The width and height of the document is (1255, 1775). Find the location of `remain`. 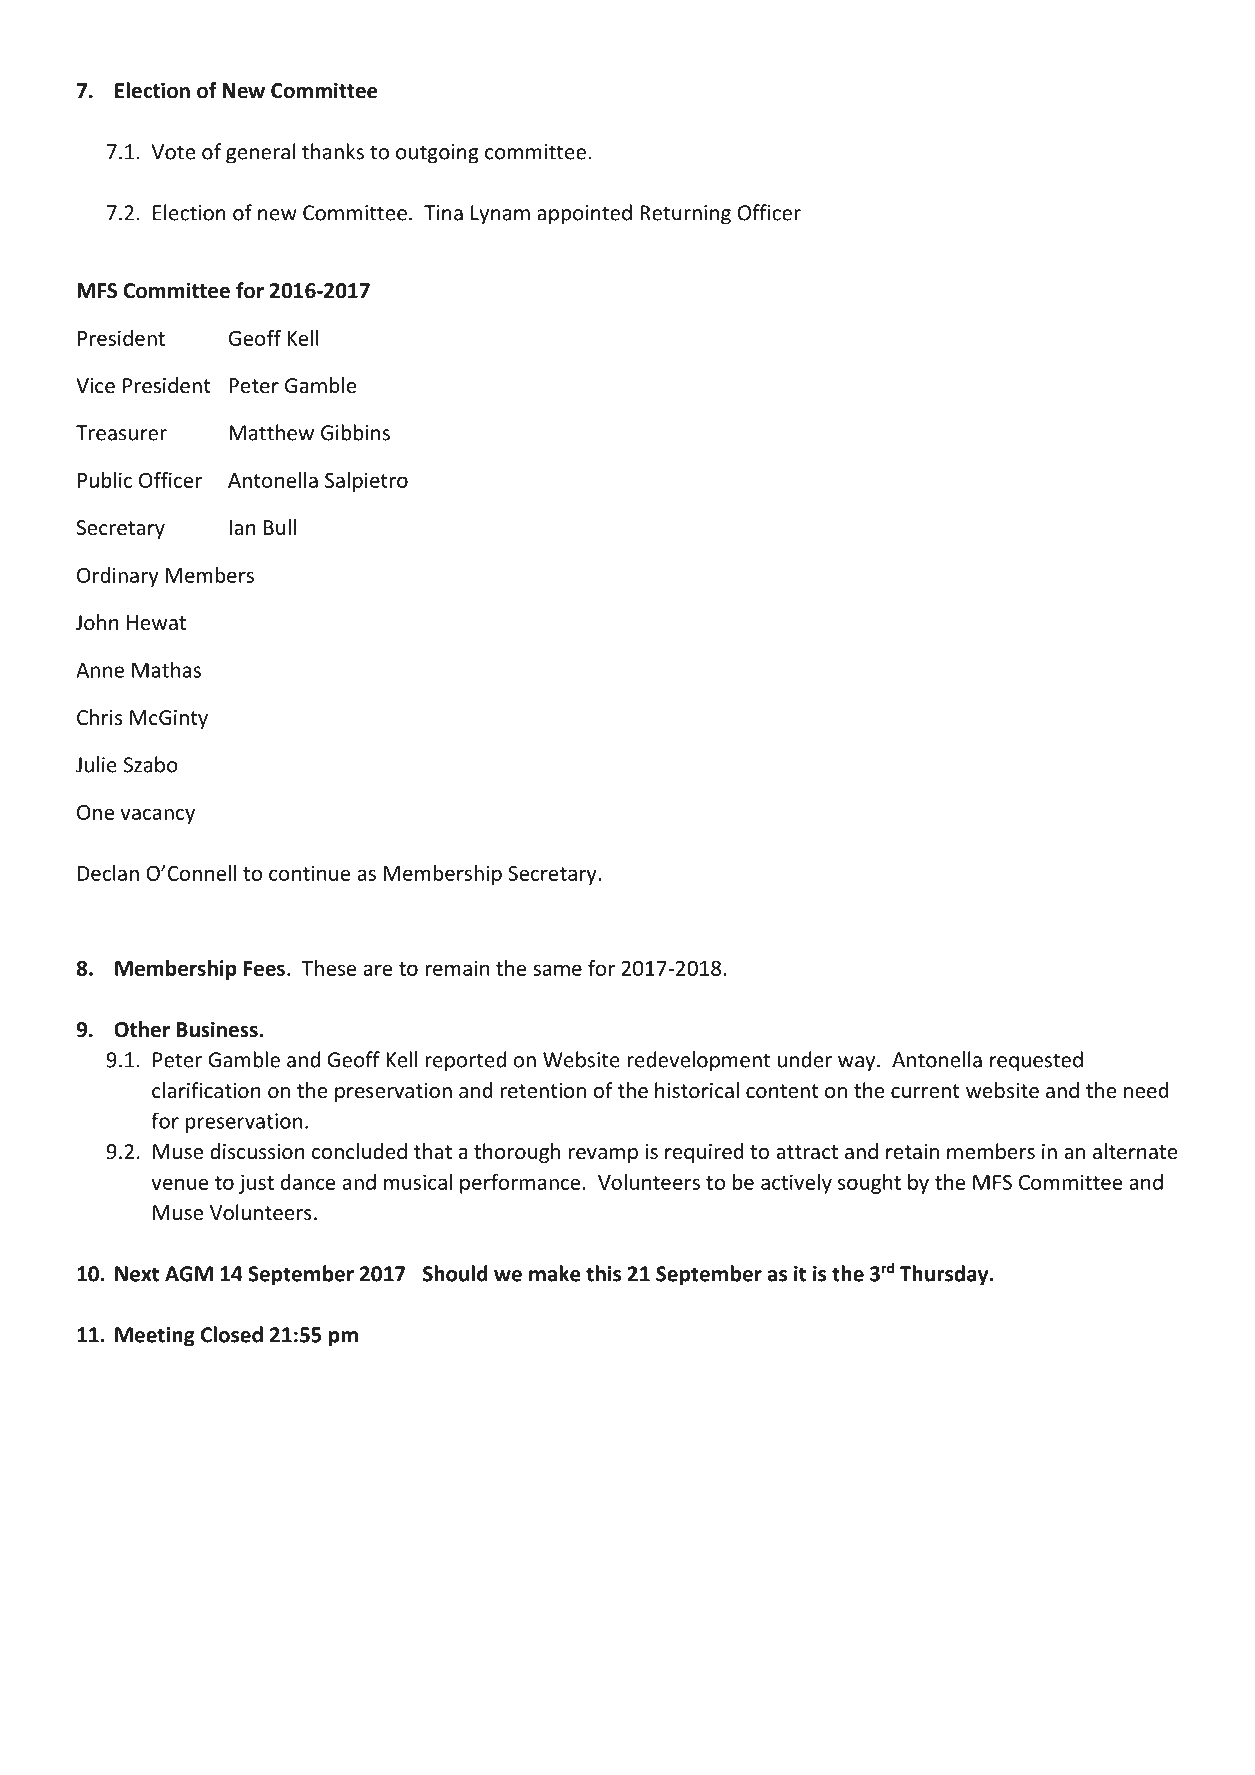

remain is located at coordinates (457, 968).
